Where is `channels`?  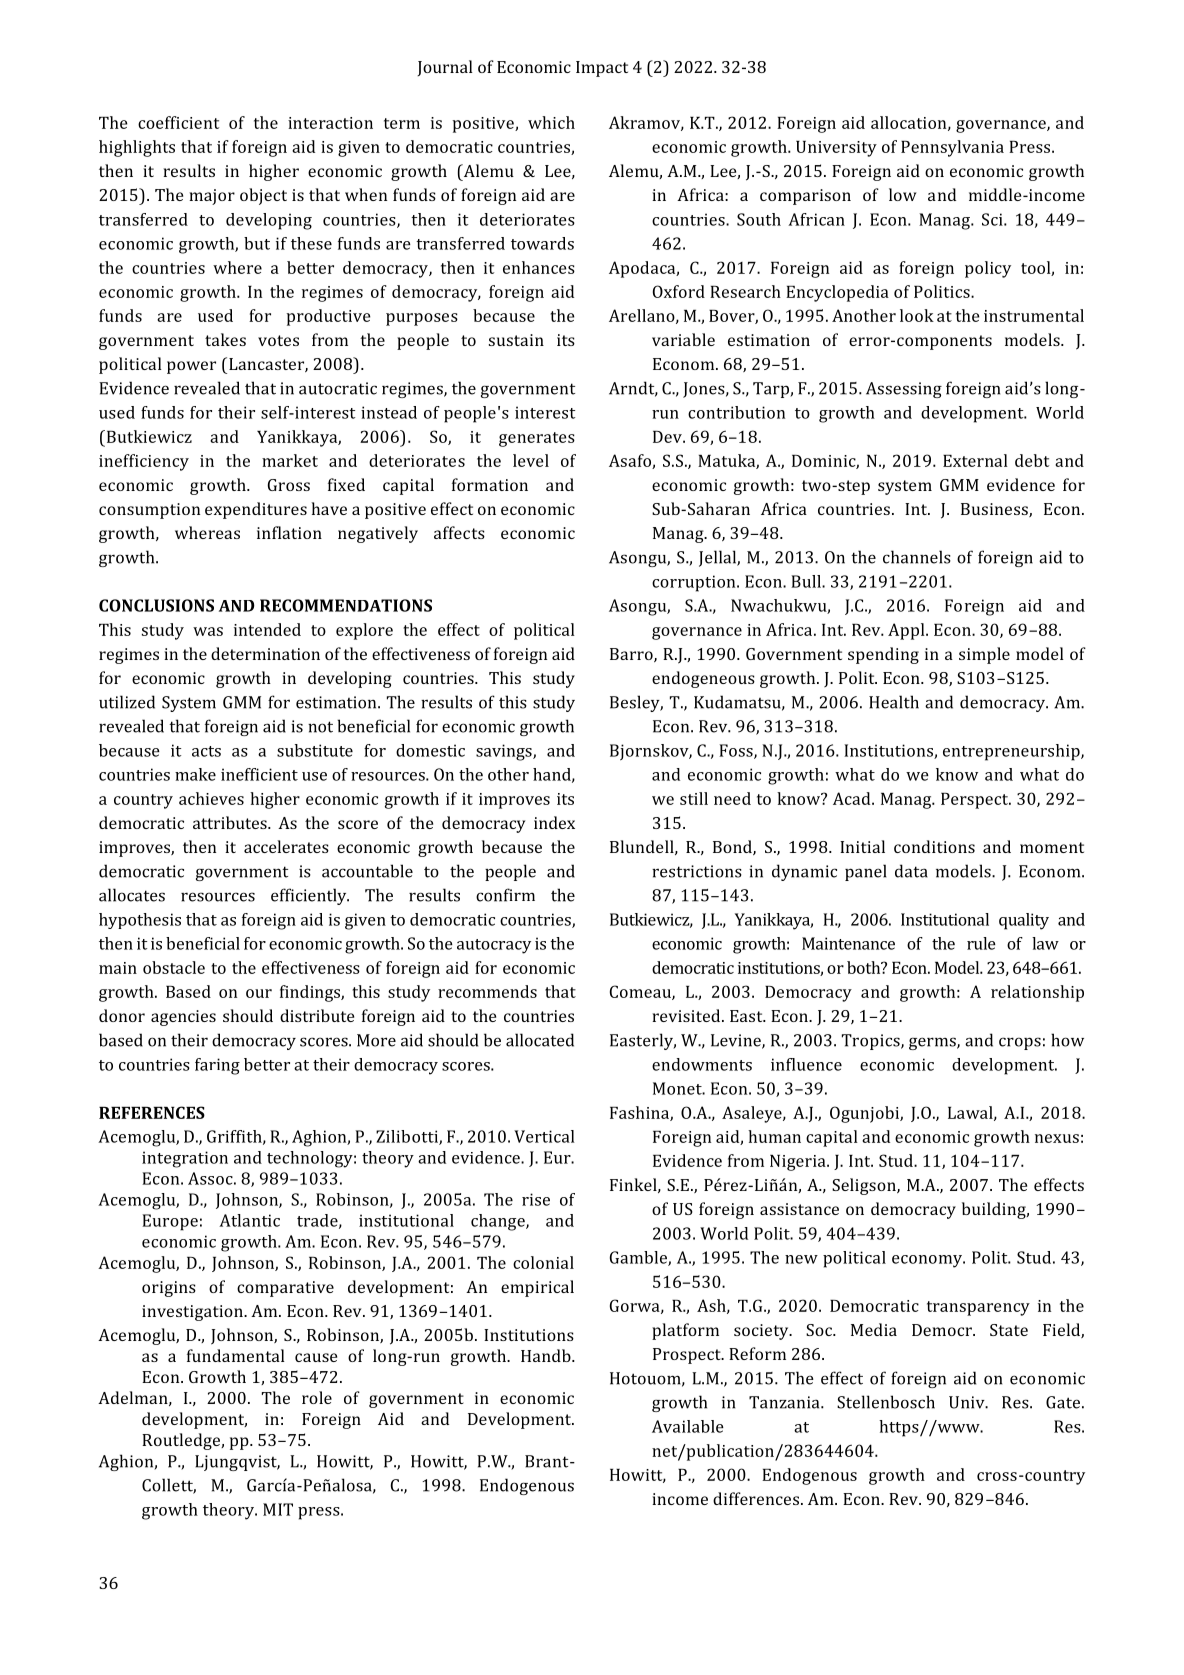
channels is located at coordinates (917, 557).
